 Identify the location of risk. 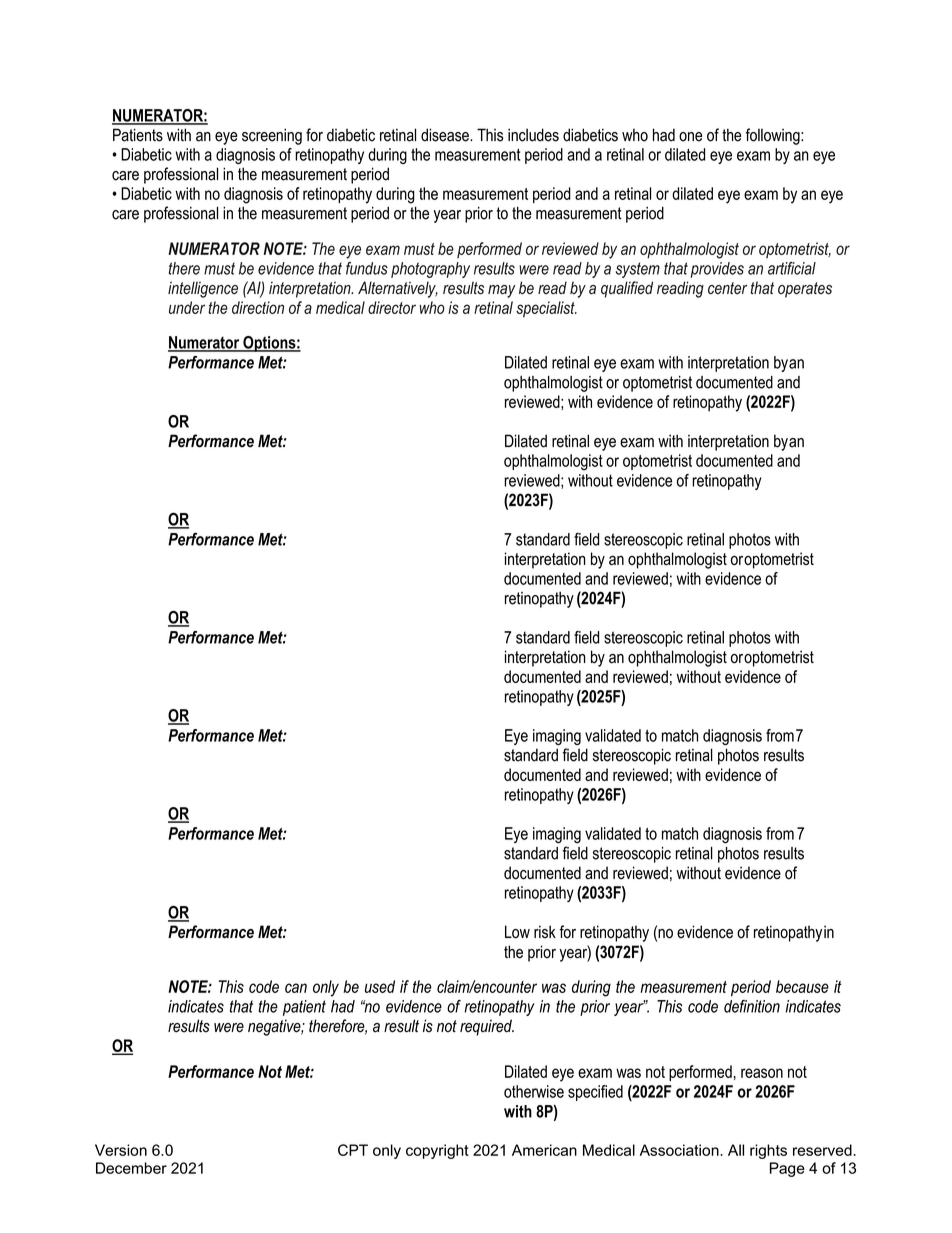
(545, 932).
